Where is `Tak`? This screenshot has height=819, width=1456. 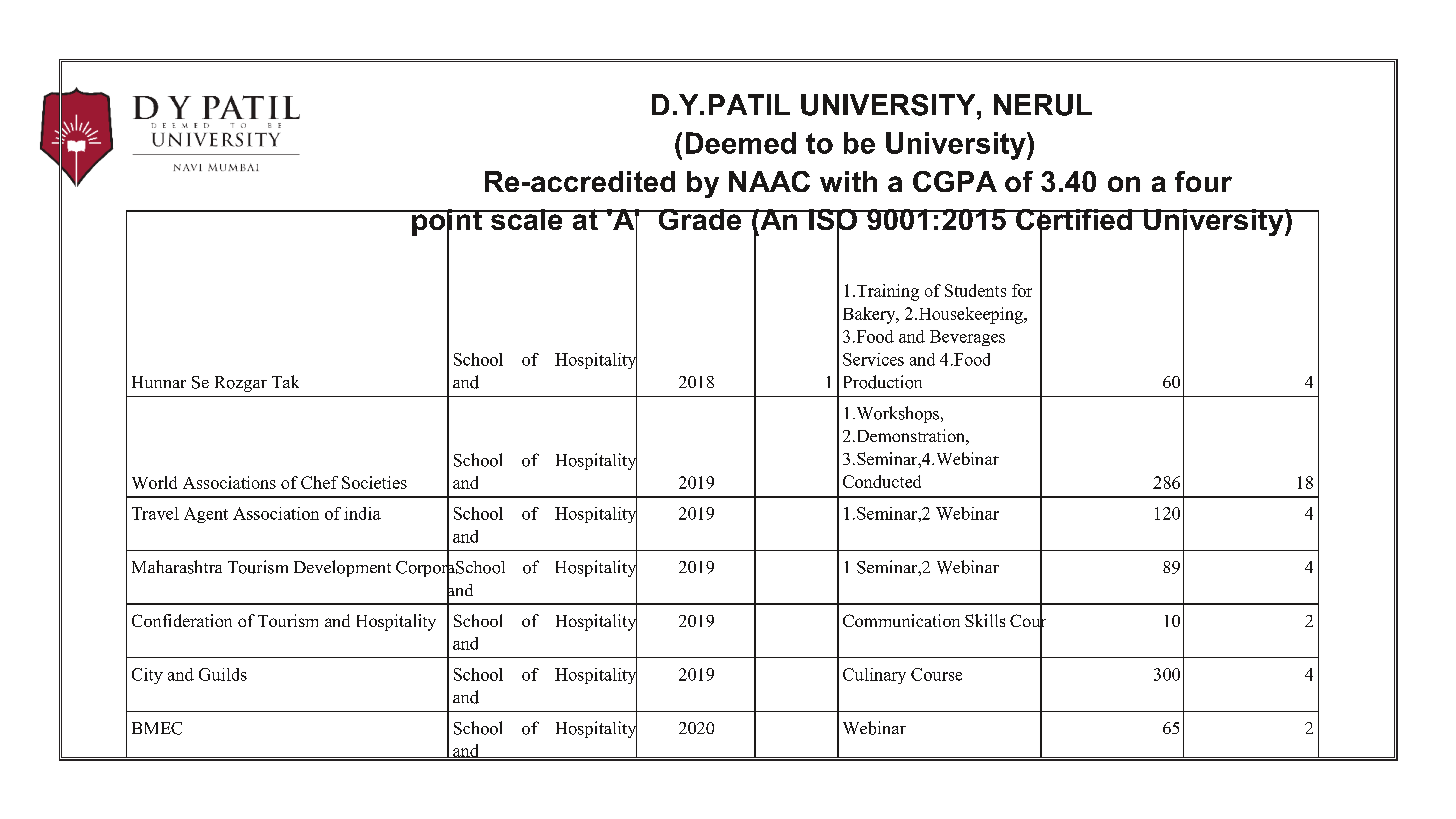
Tak is located at coordinates (285, 381).
